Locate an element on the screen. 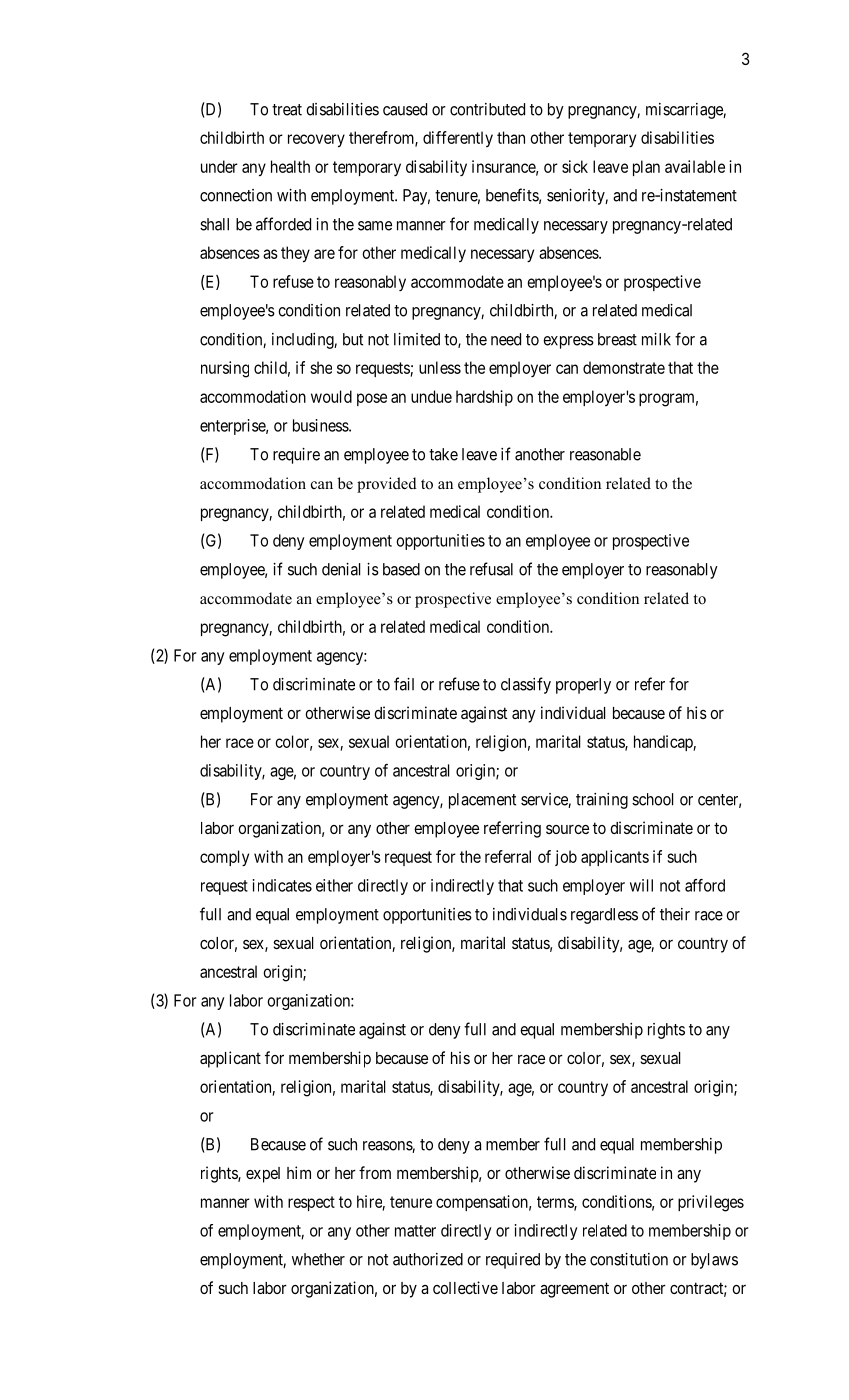 This screenshot has height=1400, width=849. differently is located at coordinates (458, 139).
